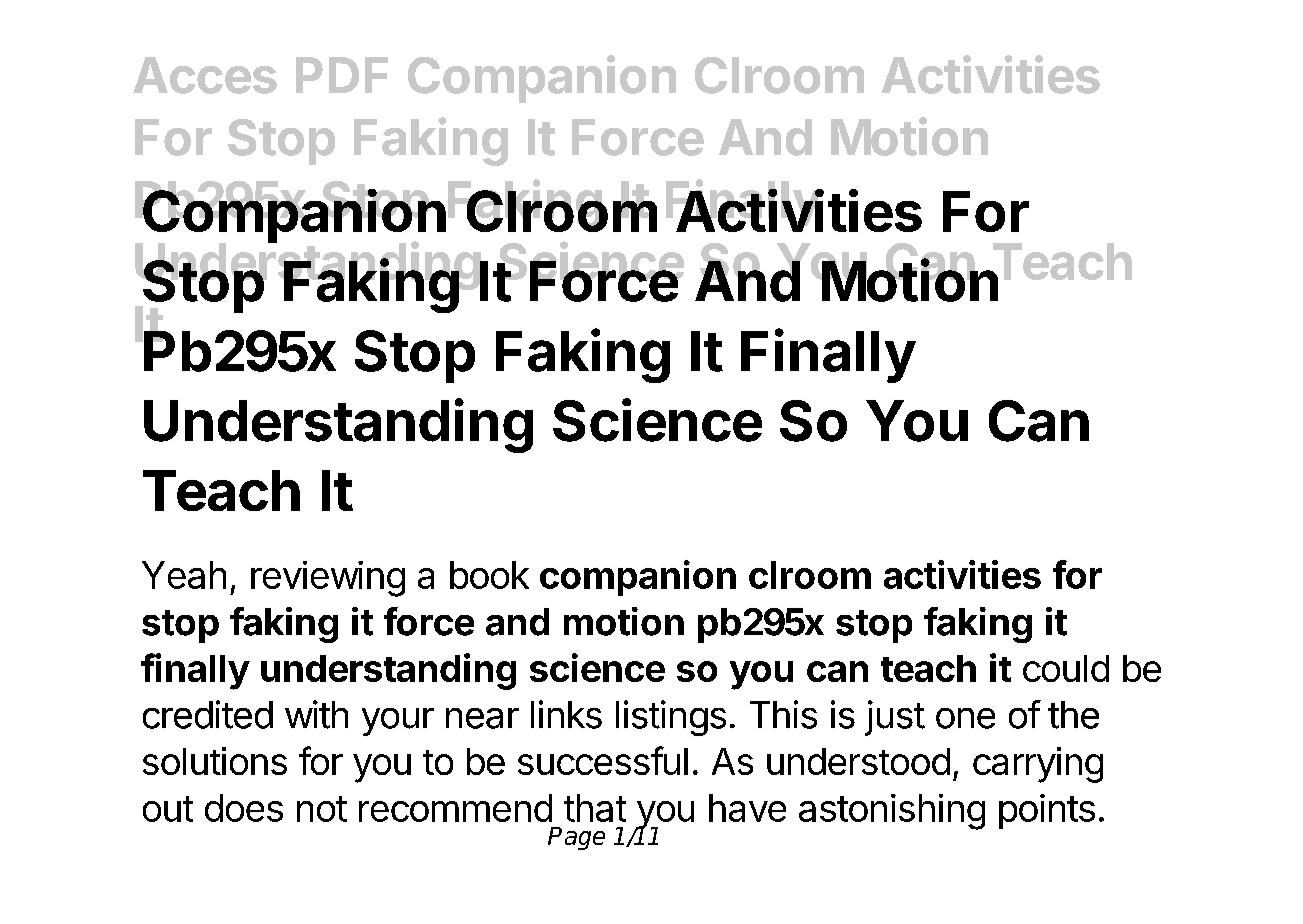  I want to click on reviewing, so click(328, 579).
